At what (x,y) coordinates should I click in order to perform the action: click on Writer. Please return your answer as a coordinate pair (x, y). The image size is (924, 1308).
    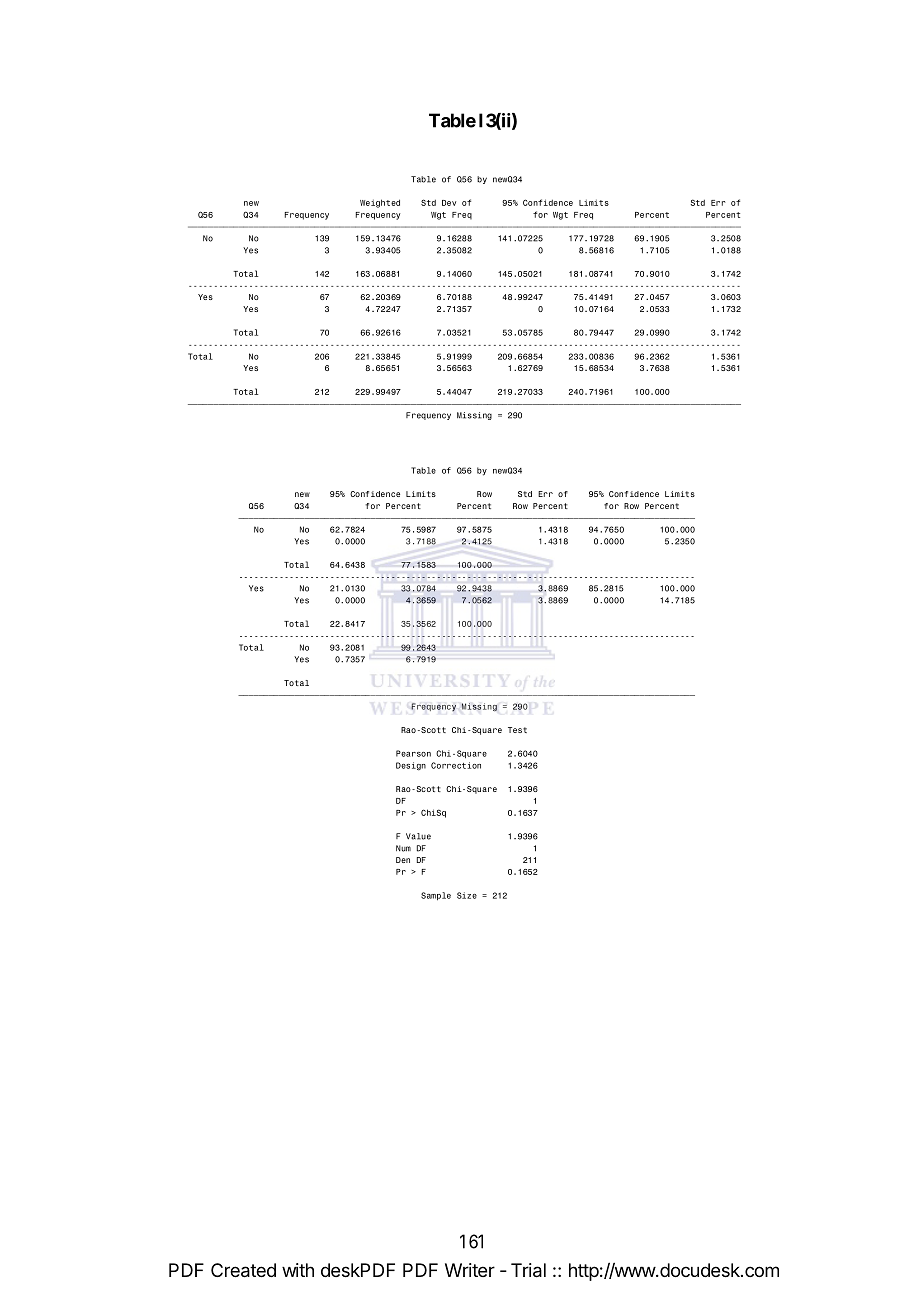
    Looking at the image, I should click on (470, 1270).
